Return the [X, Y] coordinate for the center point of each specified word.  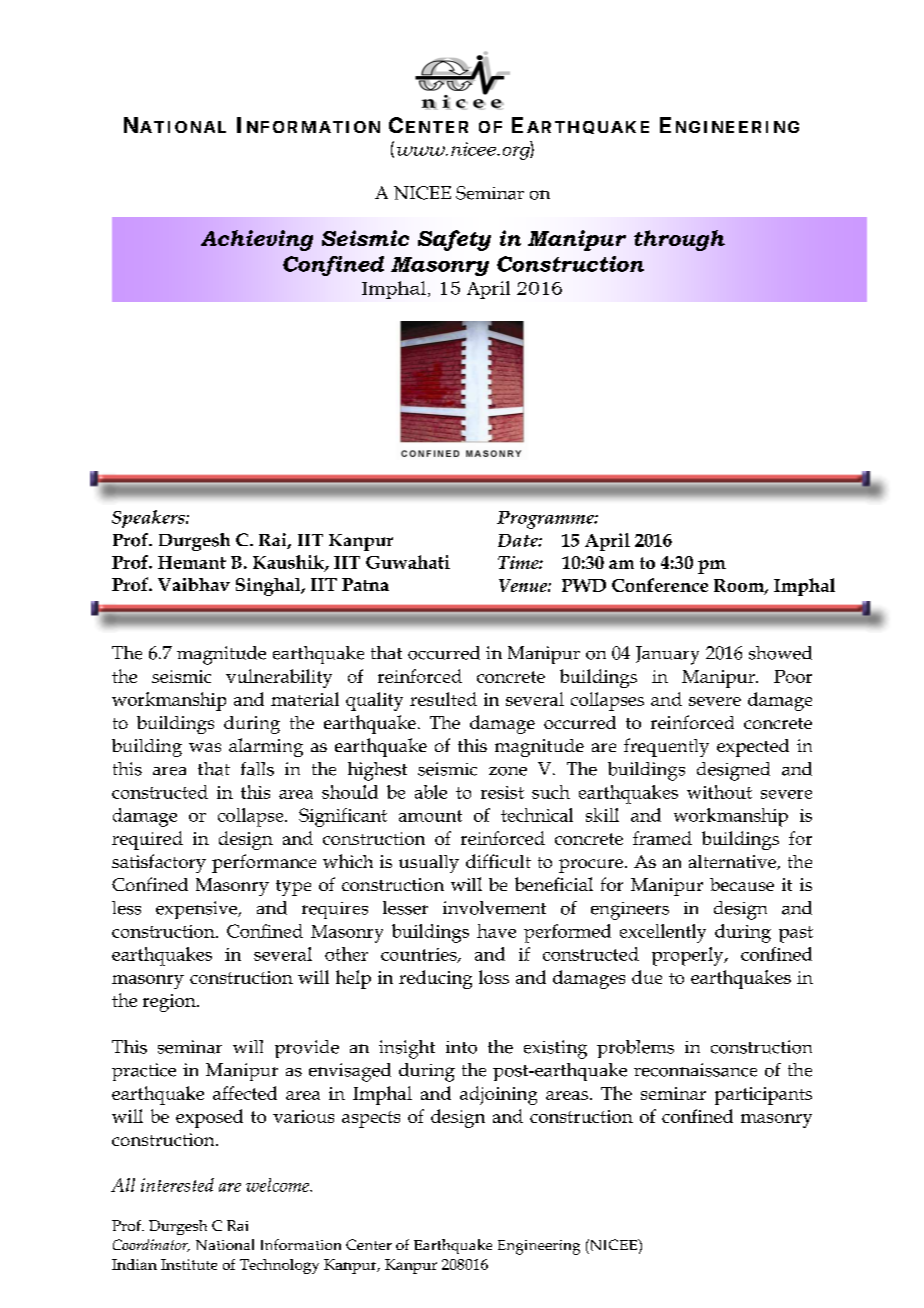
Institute [189, 1264]
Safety [454, 240]
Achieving [257, 240]
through [679, 240]
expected [753, 748]
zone [508, 771]
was [205, 747]
